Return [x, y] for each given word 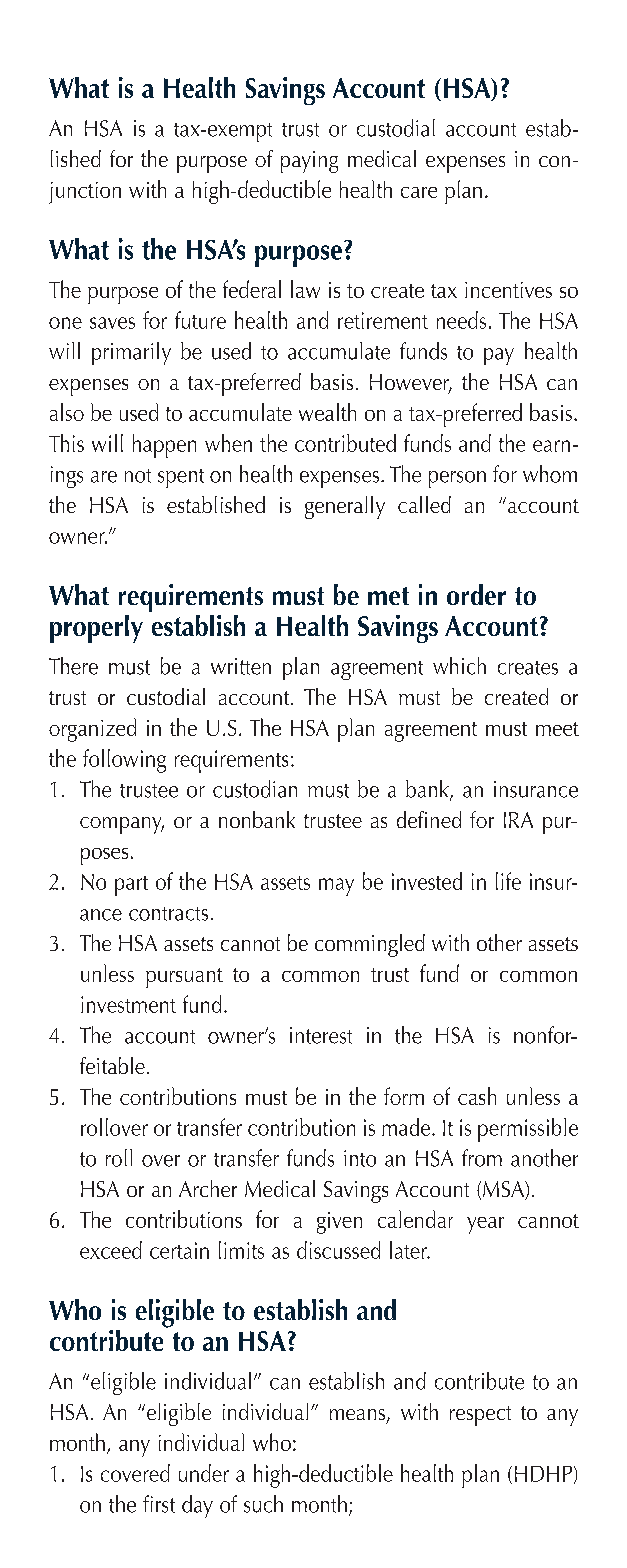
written [241, 666]
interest [321, 1035]
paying [309, 162]
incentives [508, 290]
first [159, 1504]
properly [96, 629]
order [476, 594]
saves [112, 323]
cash [477, 1096]
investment [128, 1004]
